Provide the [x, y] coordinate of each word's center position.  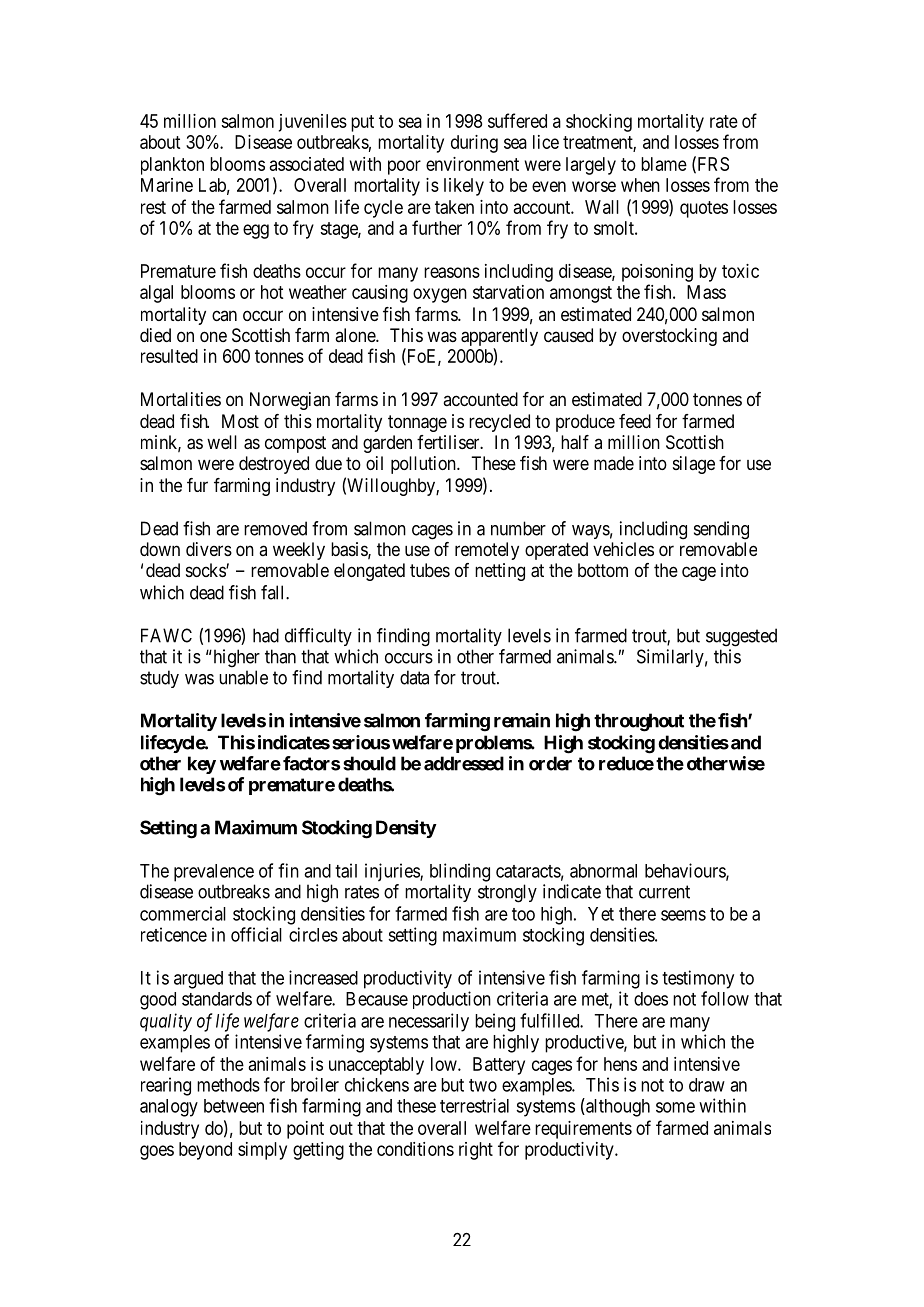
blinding [460, 872]
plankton [172, 166]
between [234, 1106]
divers [209, 549]
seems [683, 915]
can [224, 315]
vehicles [623, 549]
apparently [499, 337]
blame [664, 164]
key [202, 765]
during [474, 144]
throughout [639, 722]
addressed [464, 763]
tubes [430, 570]
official [256, 934]
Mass [706, 292]
